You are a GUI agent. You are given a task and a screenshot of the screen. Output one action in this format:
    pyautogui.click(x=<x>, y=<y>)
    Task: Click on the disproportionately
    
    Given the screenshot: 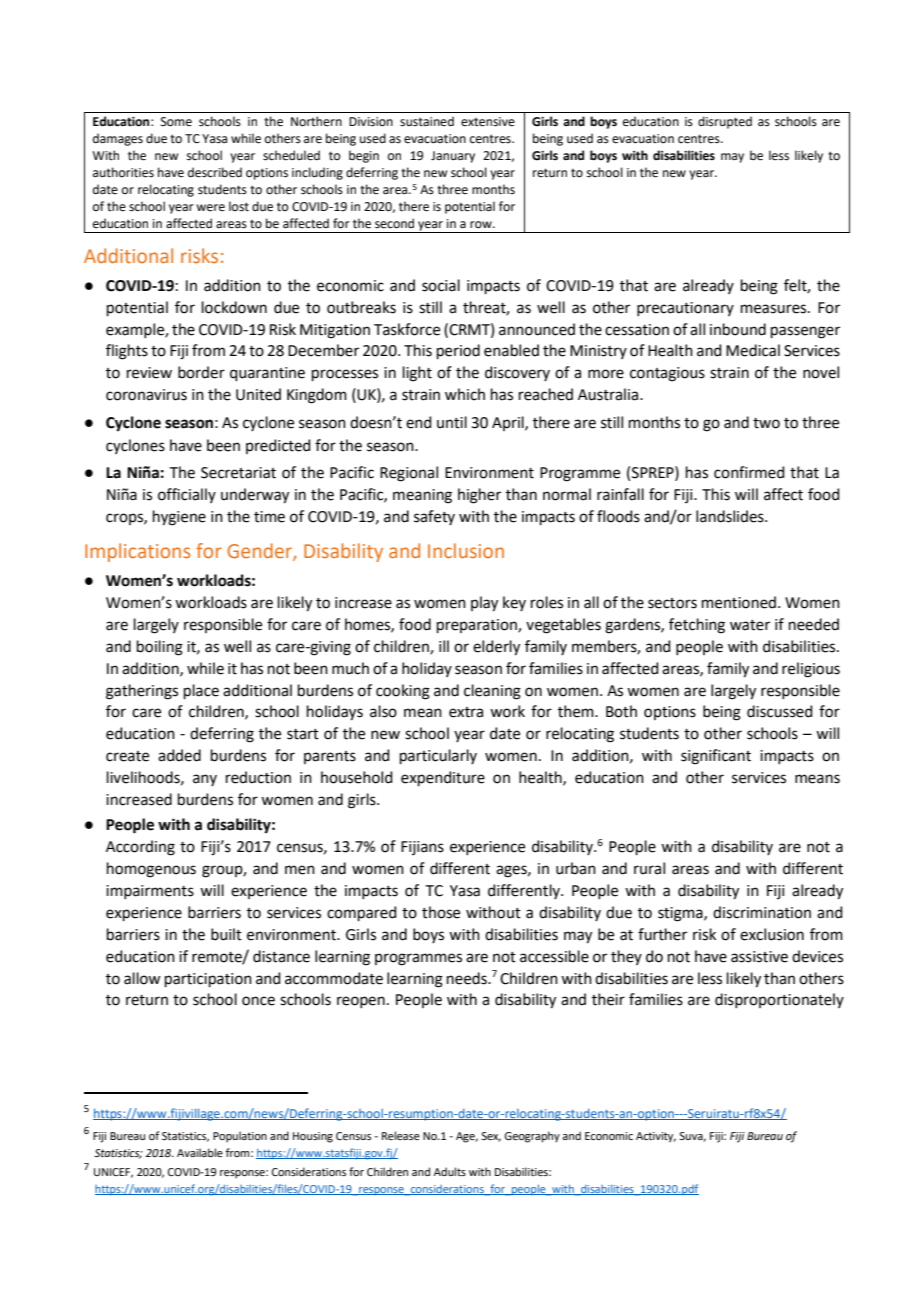 What is the action you would take?
    pyautogui.click(x=779, y=1000)
